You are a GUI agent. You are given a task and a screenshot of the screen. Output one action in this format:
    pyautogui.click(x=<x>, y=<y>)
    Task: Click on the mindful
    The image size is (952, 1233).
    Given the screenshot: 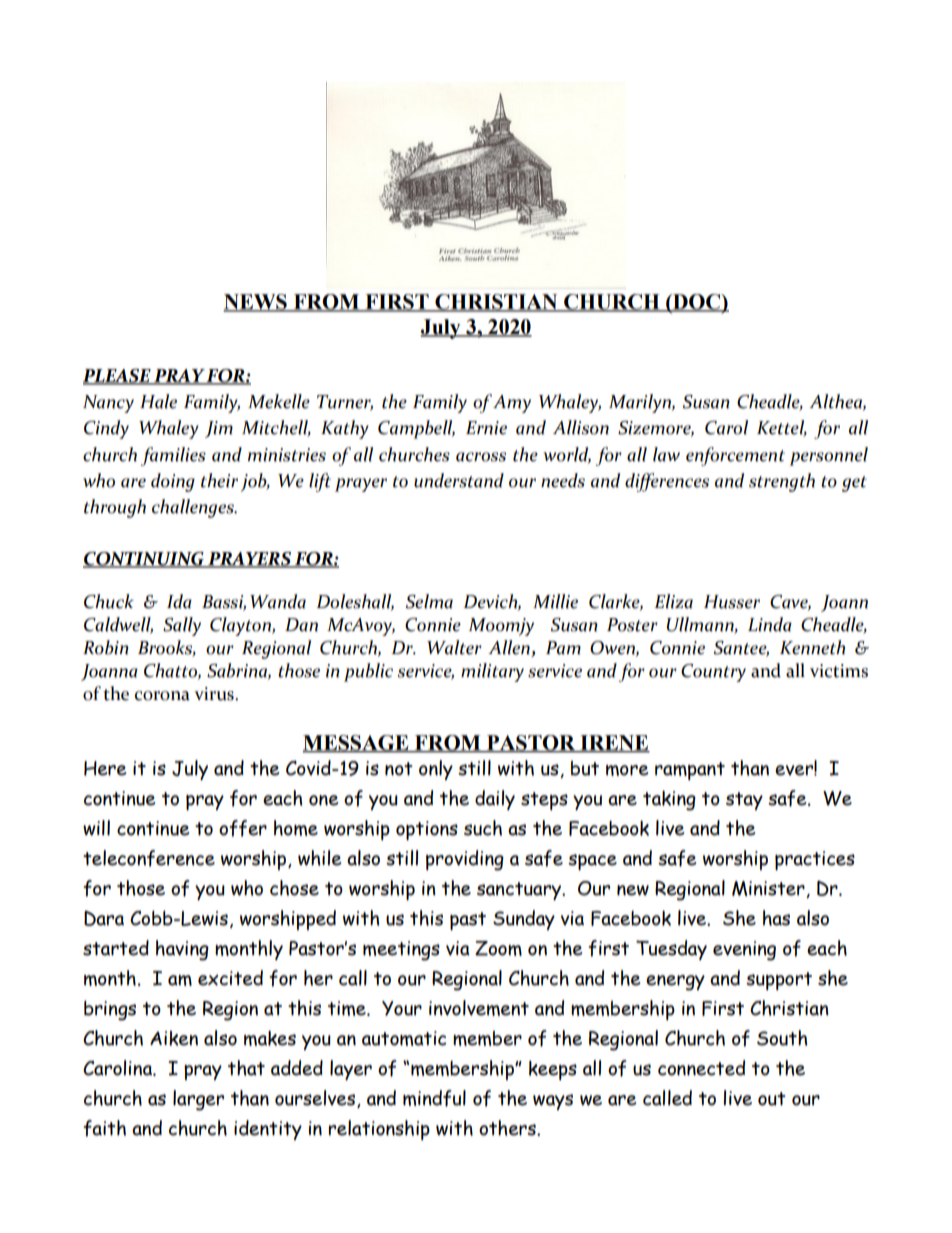 What is the action you would take?
    pyautogui.click(x=434, y=1098)
